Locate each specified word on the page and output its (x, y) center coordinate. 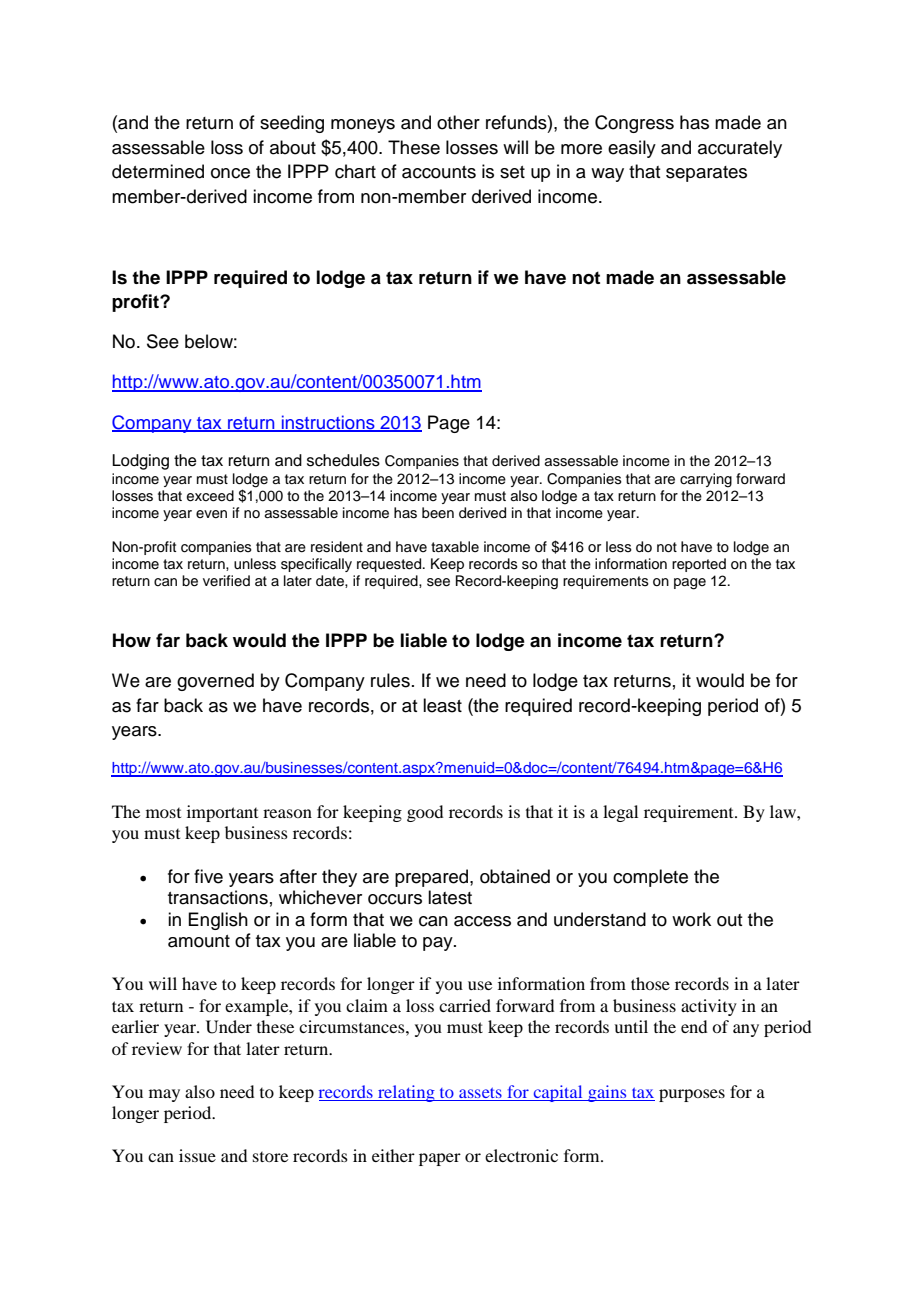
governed (215, 682)
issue (197, 1155)
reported (699, 565)
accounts (439, 172)
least (442, 705)
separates (706, 174)
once (230, 173)
